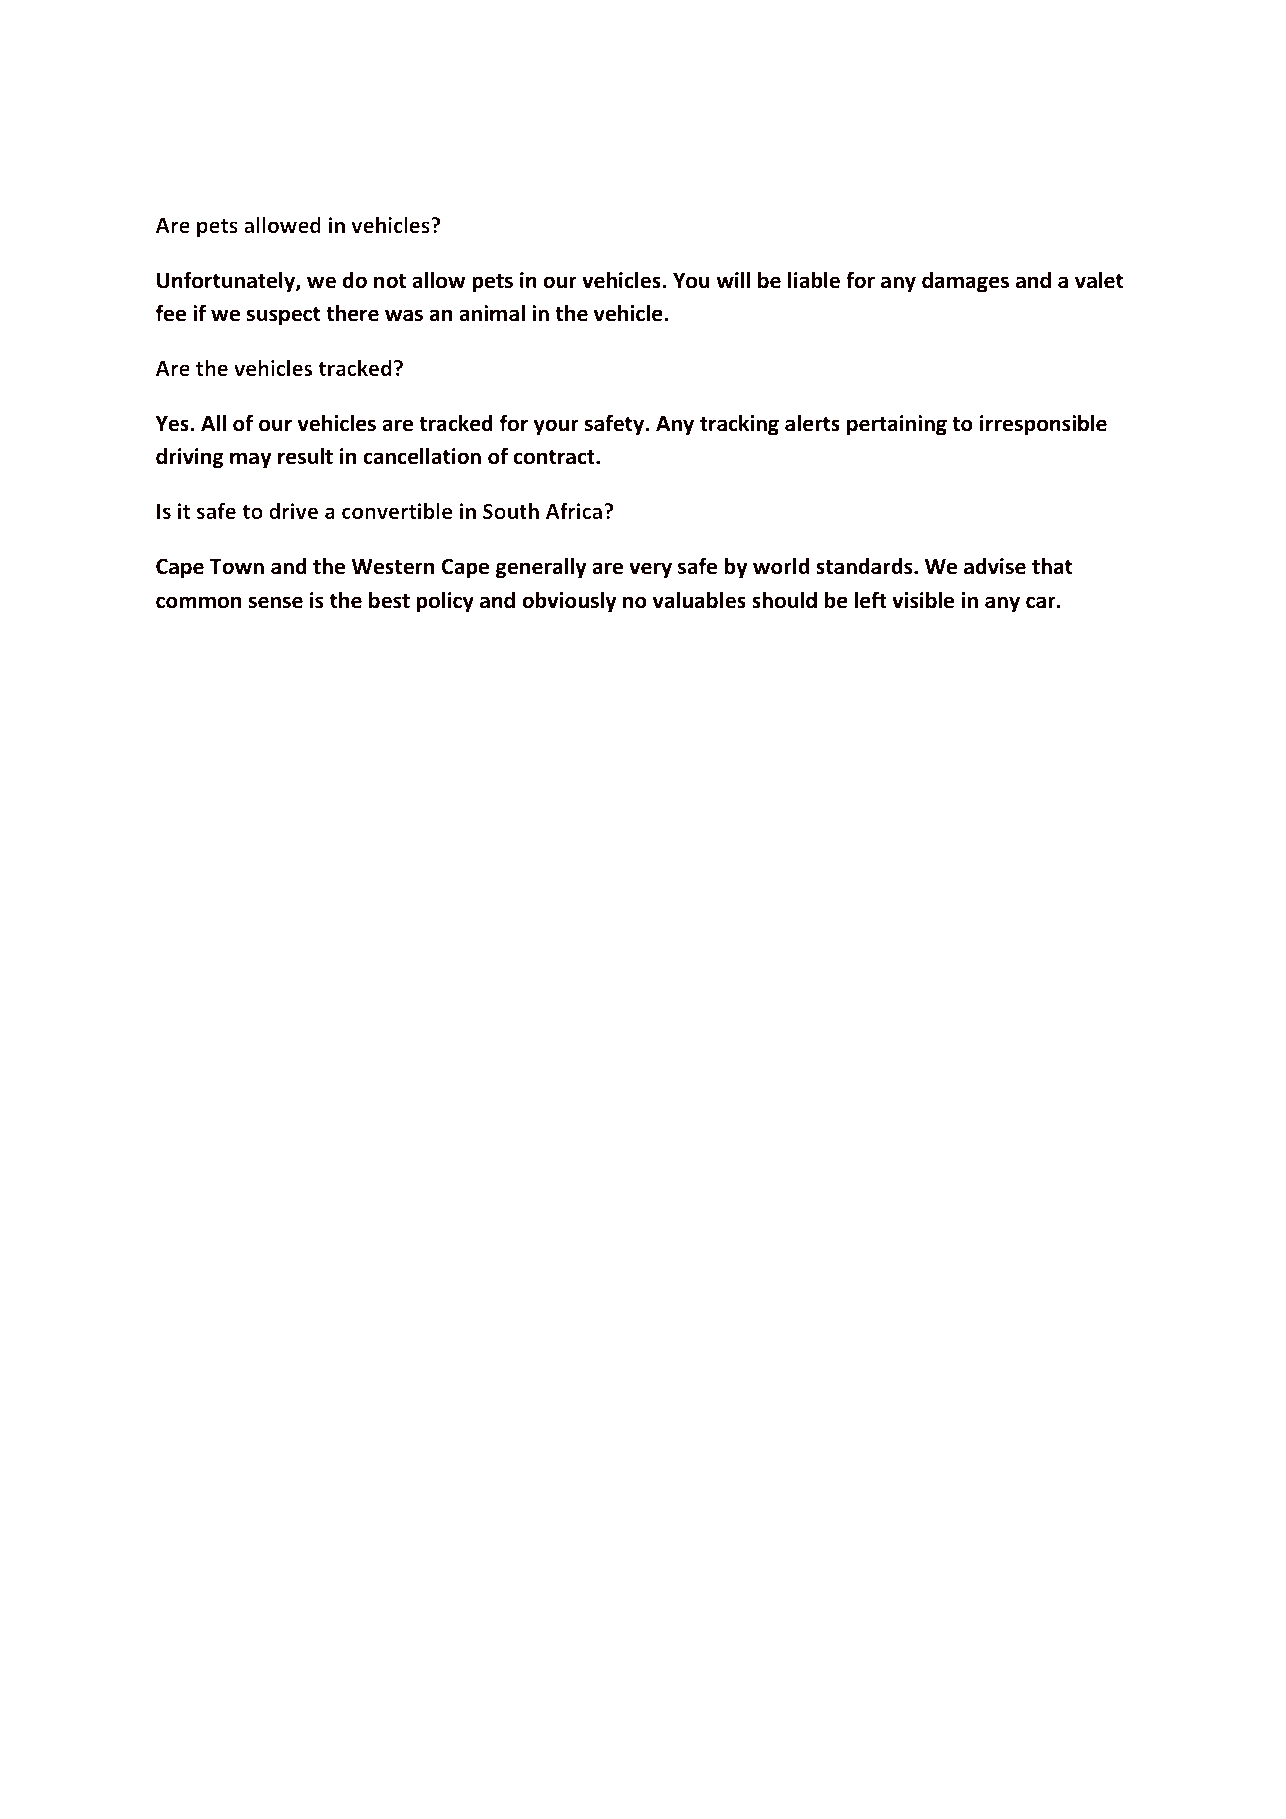 This screenshot has width=1286, height=1819. What do you see at coordinates (733, 279) in the screenshot?
I see `will` at bounding box center [733, 279].
